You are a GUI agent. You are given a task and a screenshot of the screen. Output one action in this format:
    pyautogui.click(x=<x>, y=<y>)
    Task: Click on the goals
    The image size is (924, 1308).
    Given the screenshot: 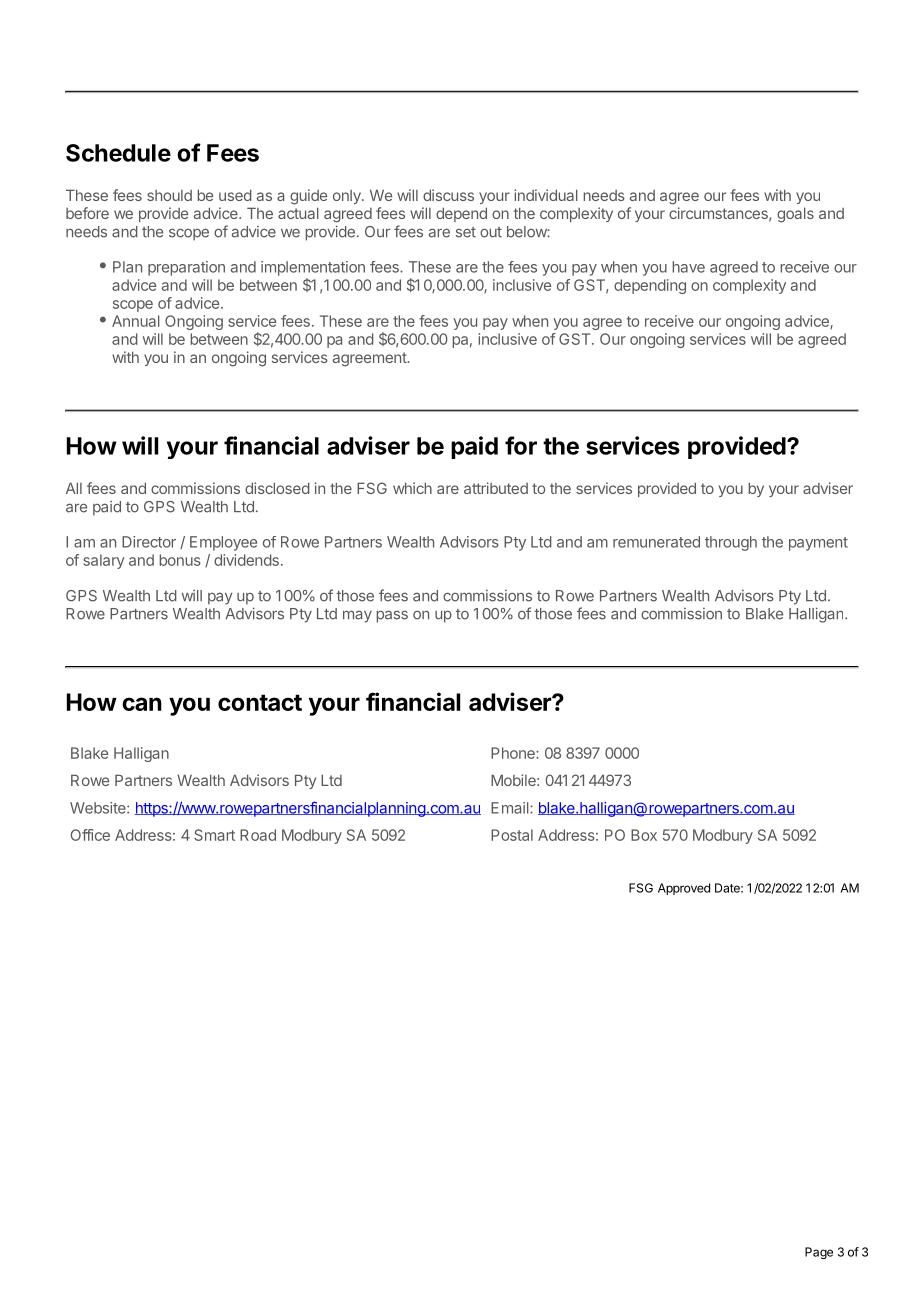 What is the action you would take?
    pyautogui.click(x=795, y=215)
